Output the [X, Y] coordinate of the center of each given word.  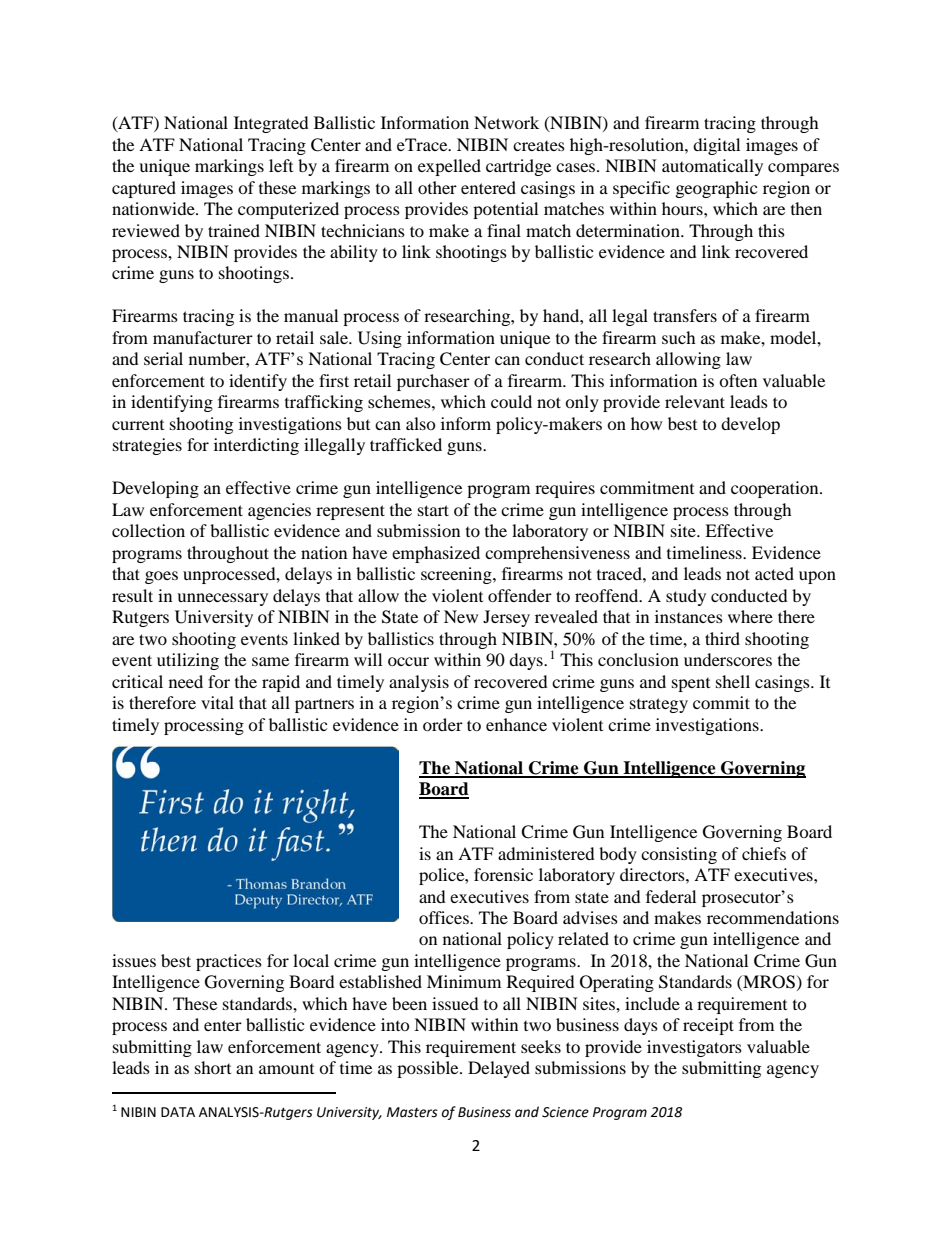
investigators [694, 1048]
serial [163, 358]
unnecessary [222, 599]
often [738, 380]
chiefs [764, 853]
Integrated [271, 124]
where [750, 616]
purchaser [433, 382]
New [461, 616]
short [213, 1067]
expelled [449, 167]
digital [716, 146]
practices [229, 962]
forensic [503, 874]
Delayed [499, 1069]
